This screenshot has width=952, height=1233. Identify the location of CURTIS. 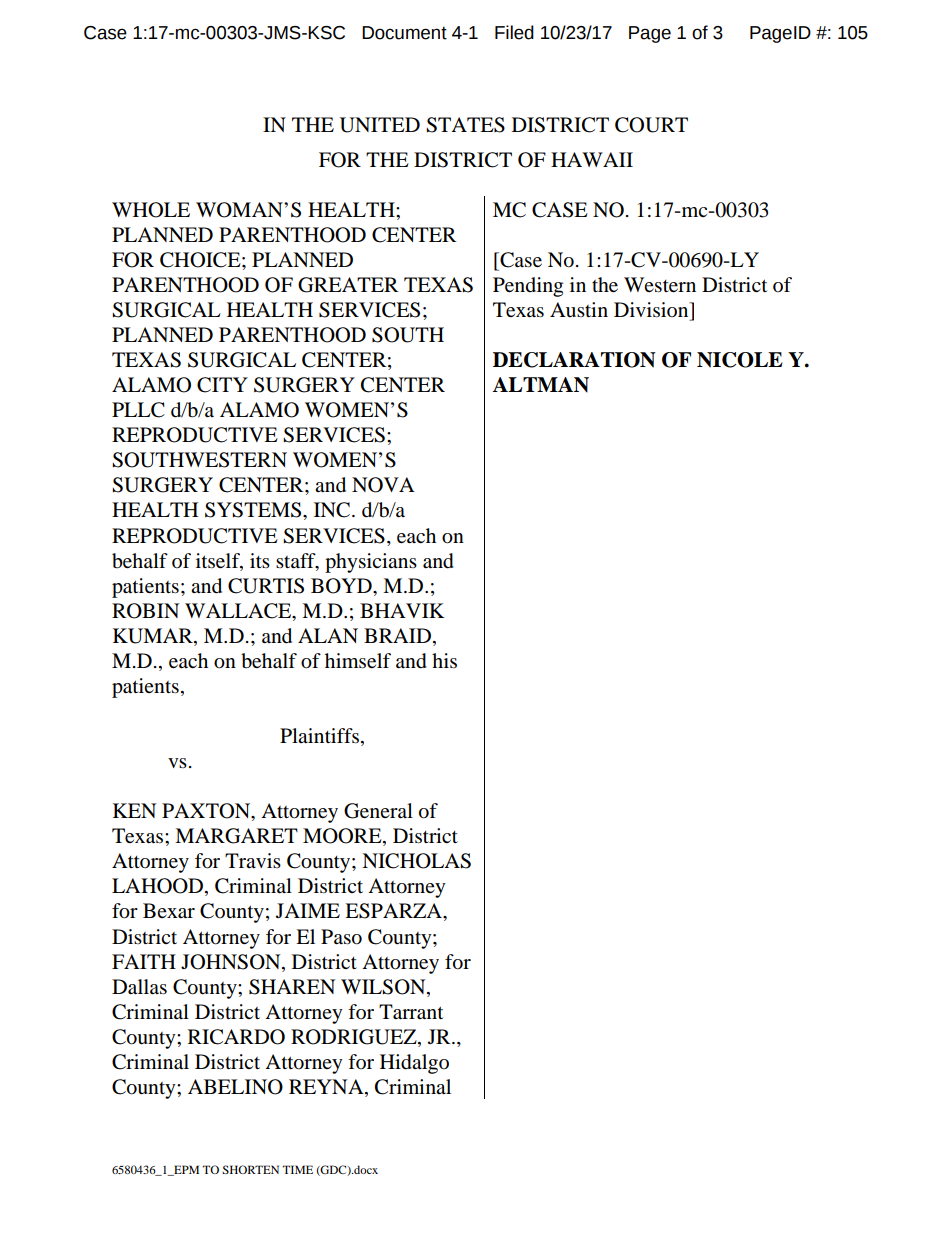
(266, 586).
